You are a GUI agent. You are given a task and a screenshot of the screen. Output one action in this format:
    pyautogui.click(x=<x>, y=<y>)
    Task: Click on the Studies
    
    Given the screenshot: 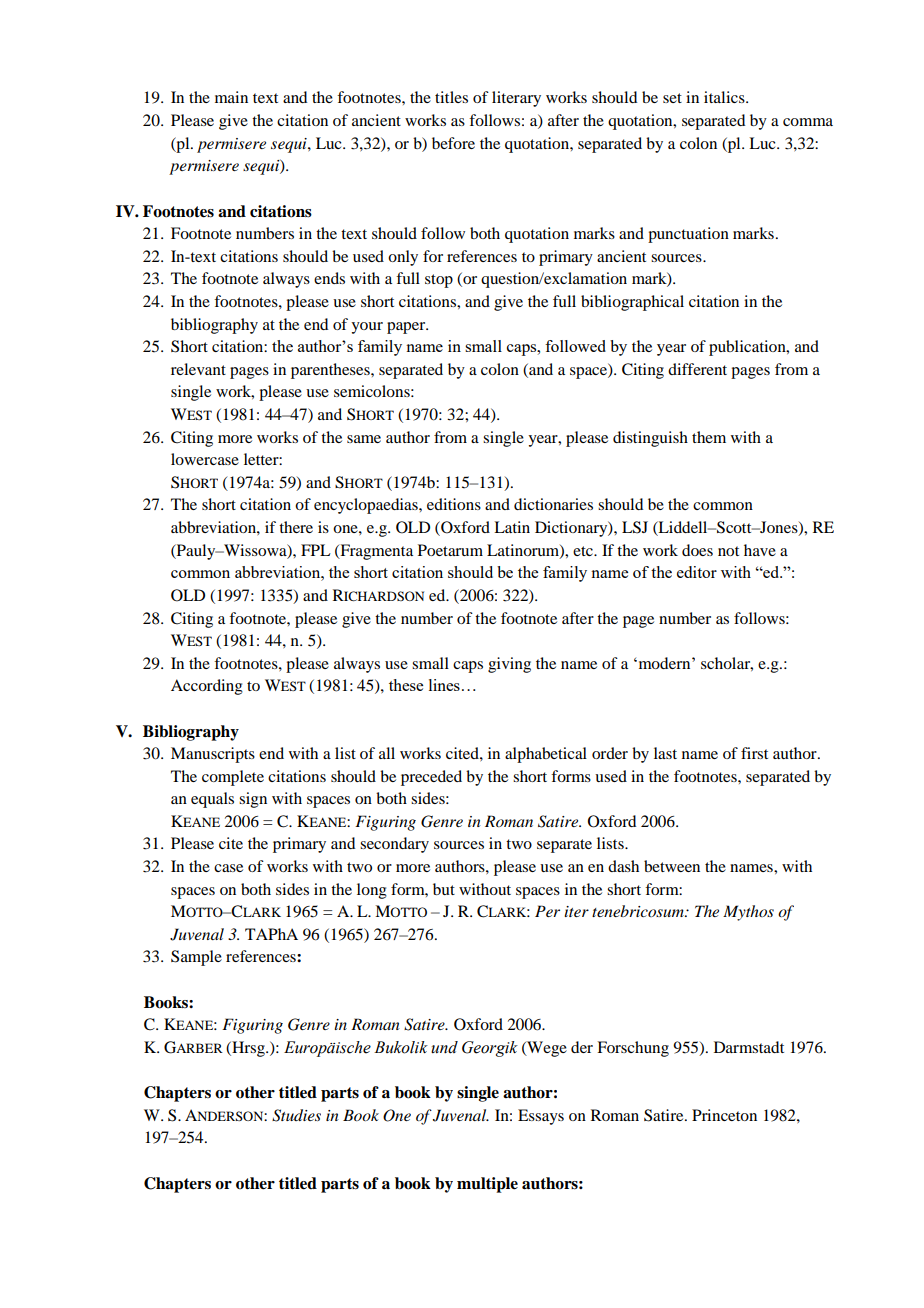 What is the action you would take?
    pyautogui.click(x=296, y=1115)
